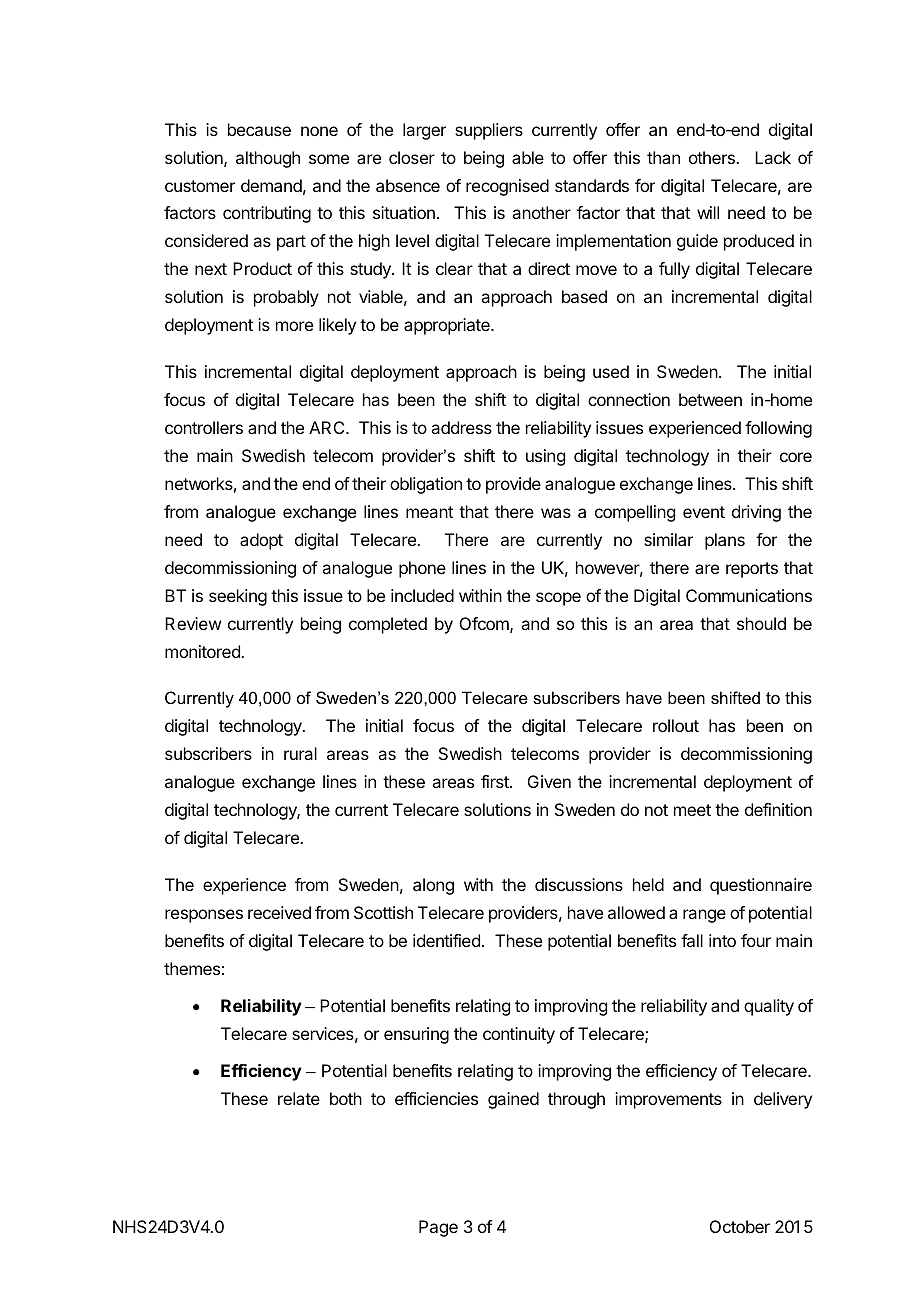  What do you see at coordinates (558, 599) in the page?
I see `scope` at bounding box center [558, 599].
